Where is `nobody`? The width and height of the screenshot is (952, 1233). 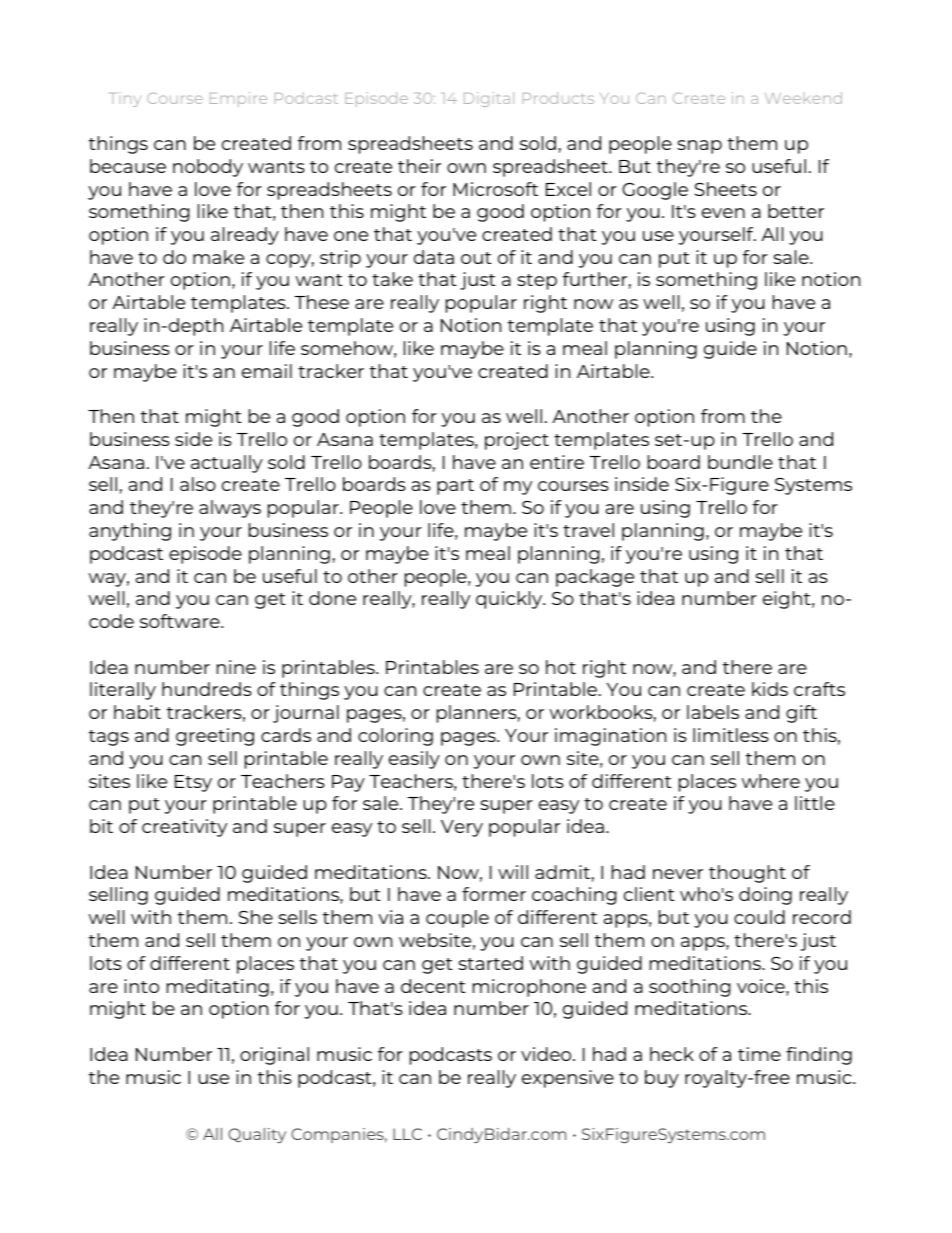
nobody is located at coordinates (208, 168).
